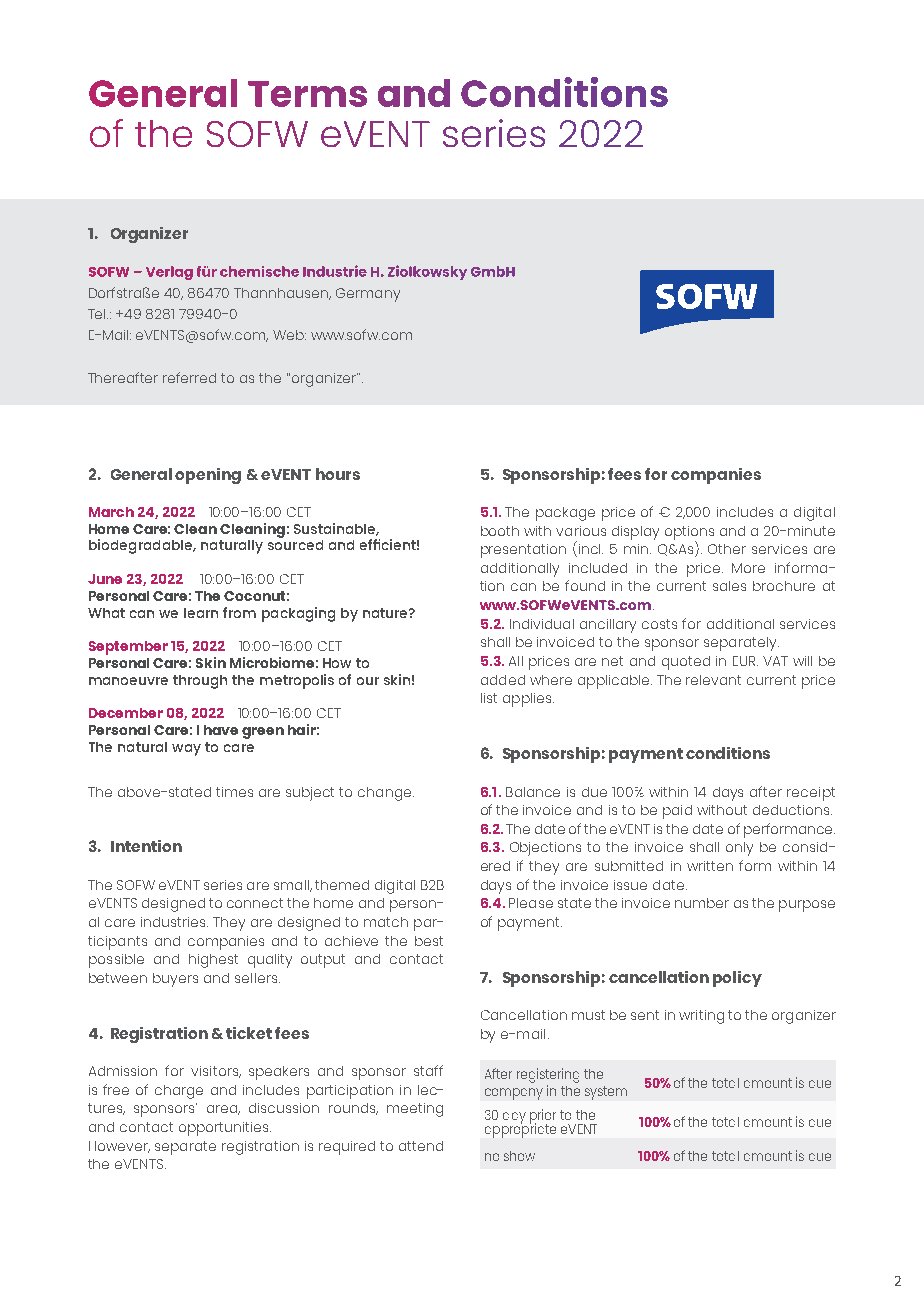  What do you see at coordinates (307, 94) in the image?
I see `Terms` at bounding box center [307, 94].
